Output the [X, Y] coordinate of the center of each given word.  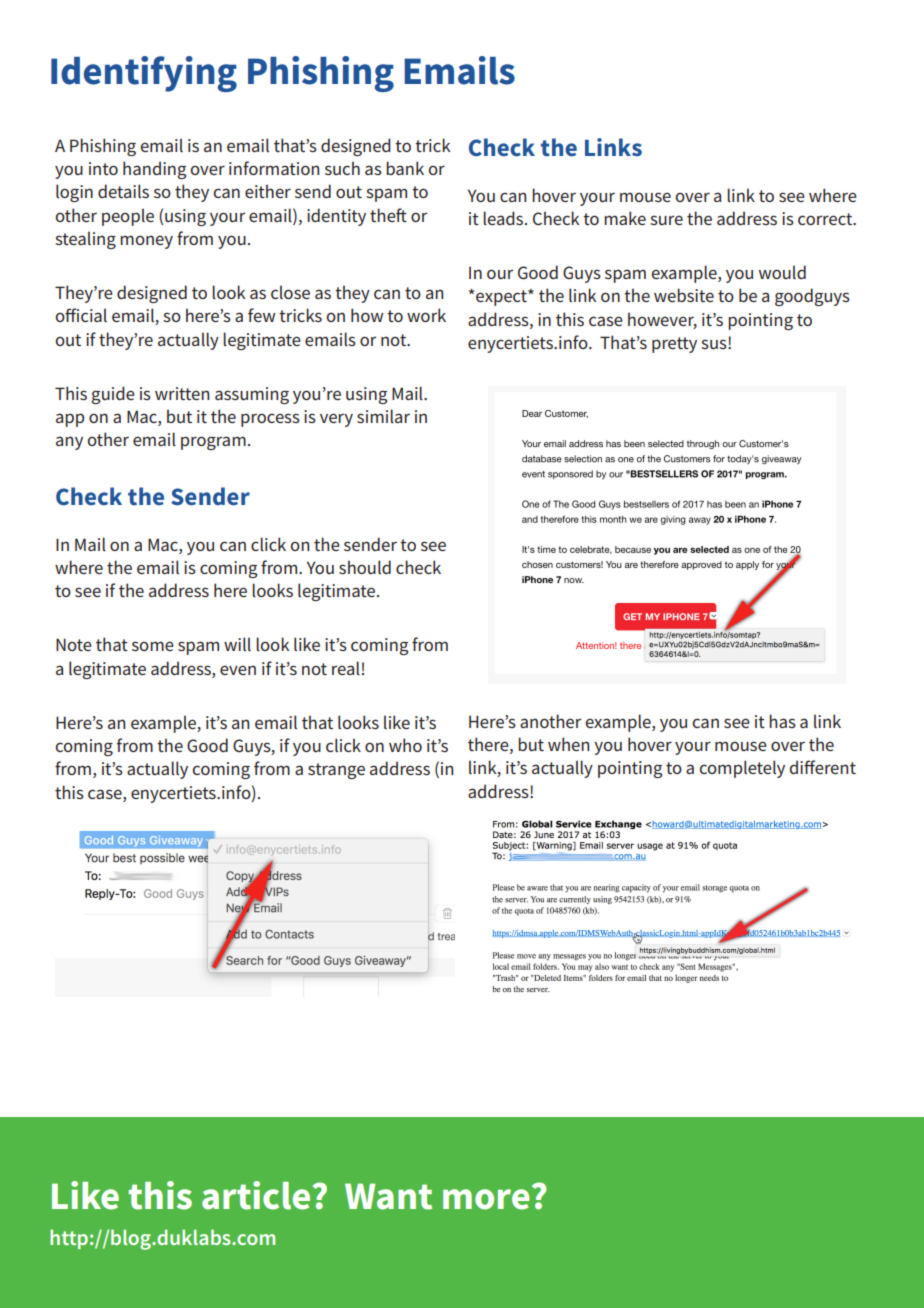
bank [405, 168]
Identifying [144, 74]
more [486, 1199]
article [257, 1195]
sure [666, 220]
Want [388, 1196]
